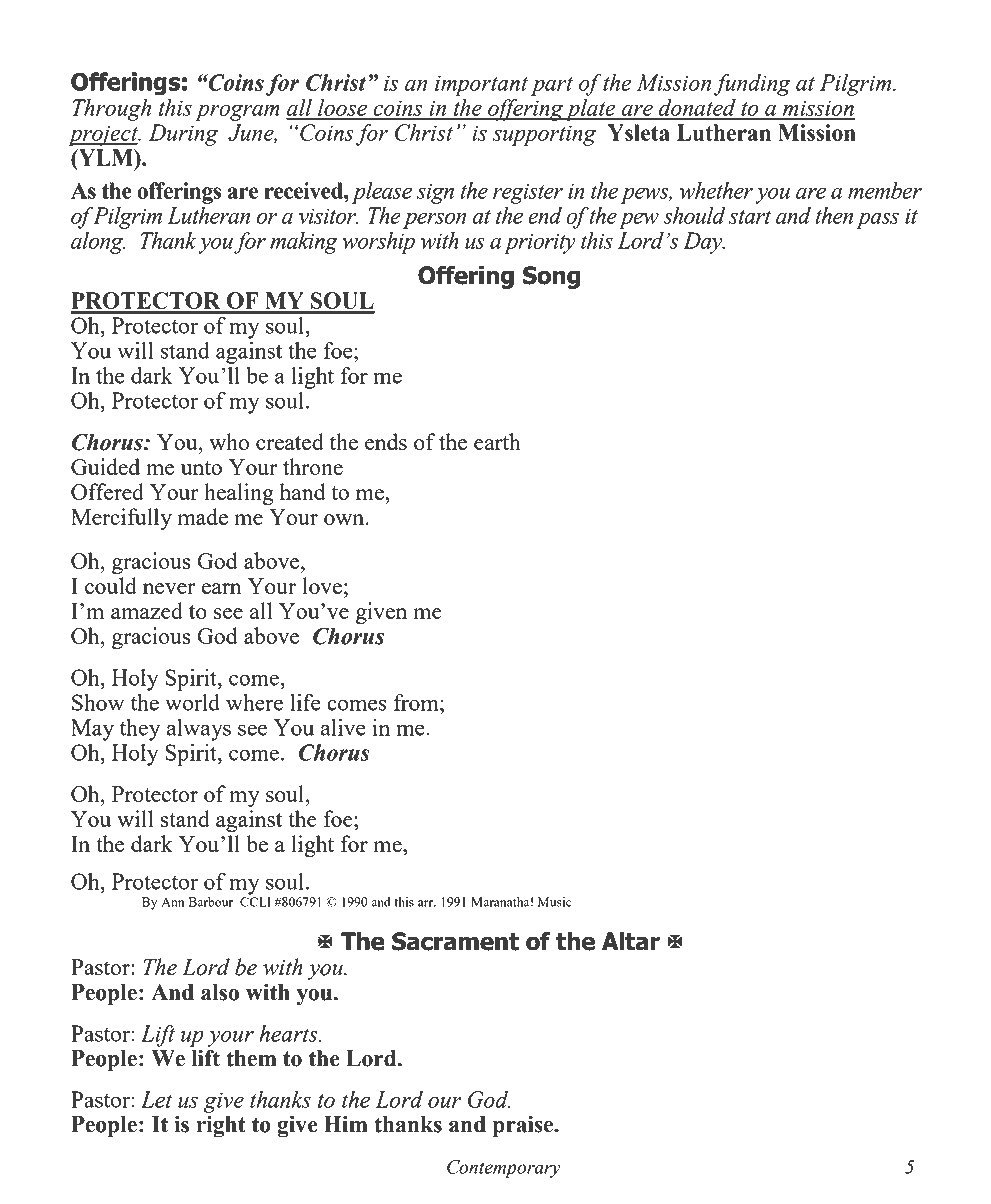  Describe the element at coordinates (481, 85) in the page. I see `important` at that location.
